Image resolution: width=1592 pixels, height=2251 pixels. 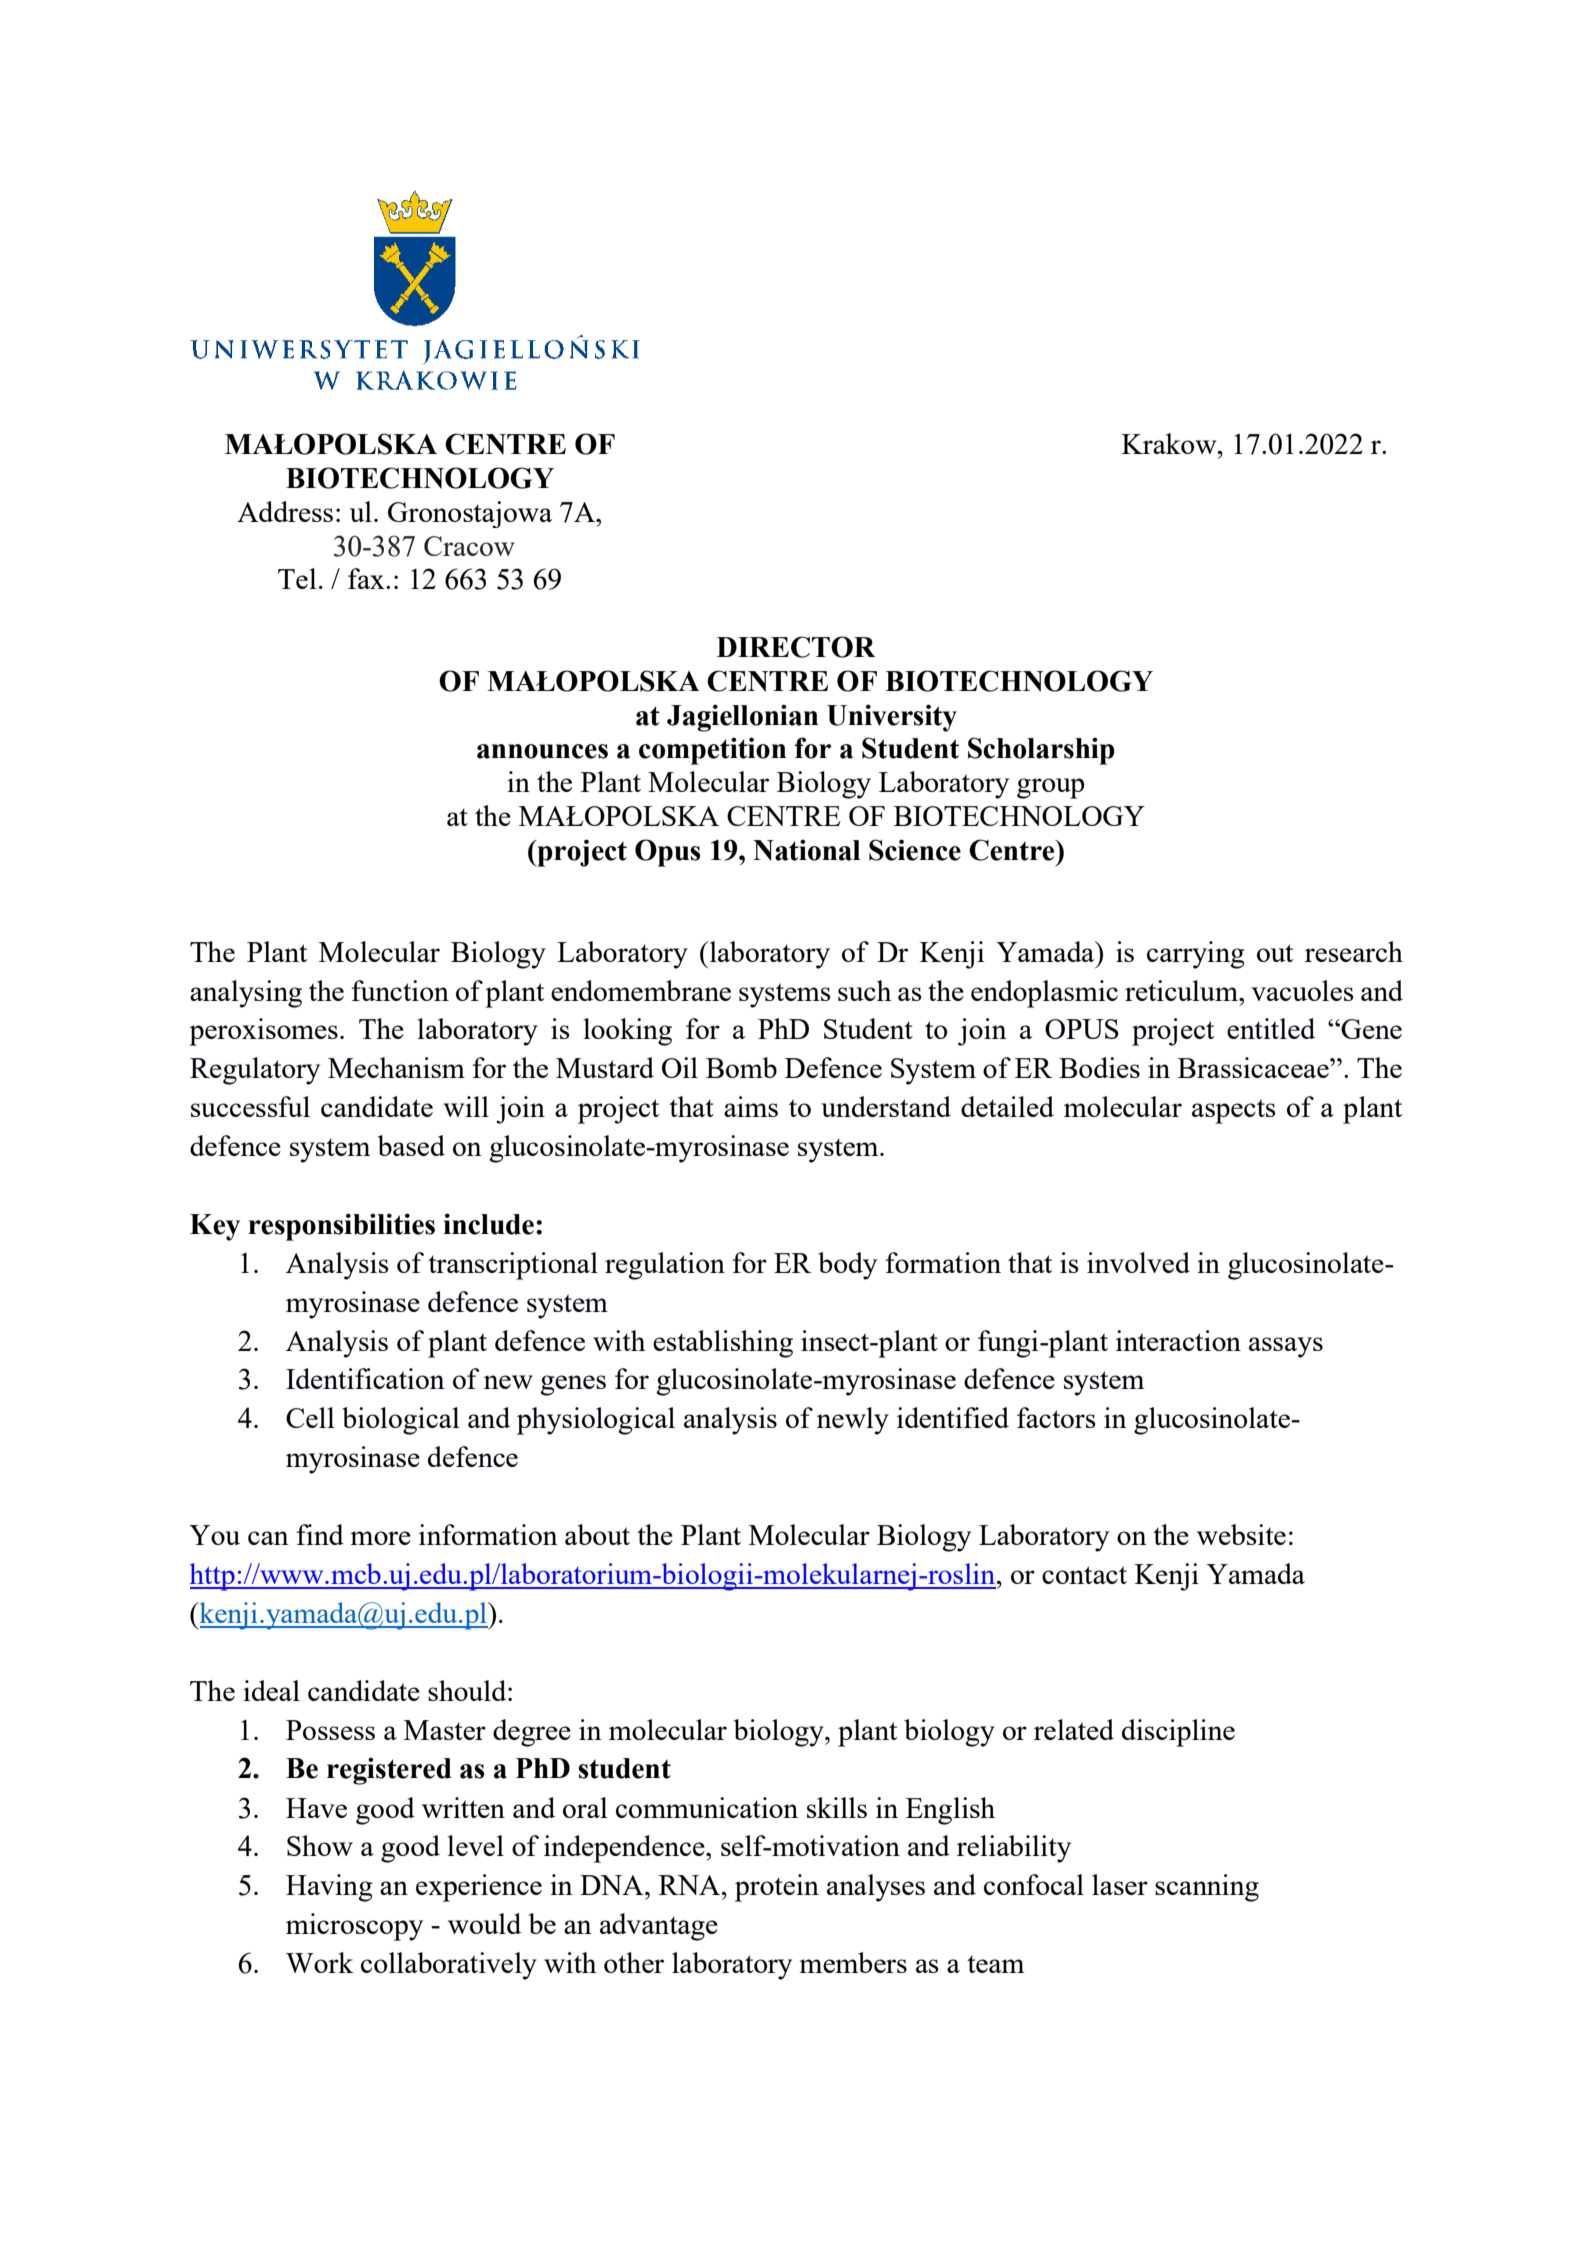 I want to click on microscopy, so click(x=354, y=1927).
